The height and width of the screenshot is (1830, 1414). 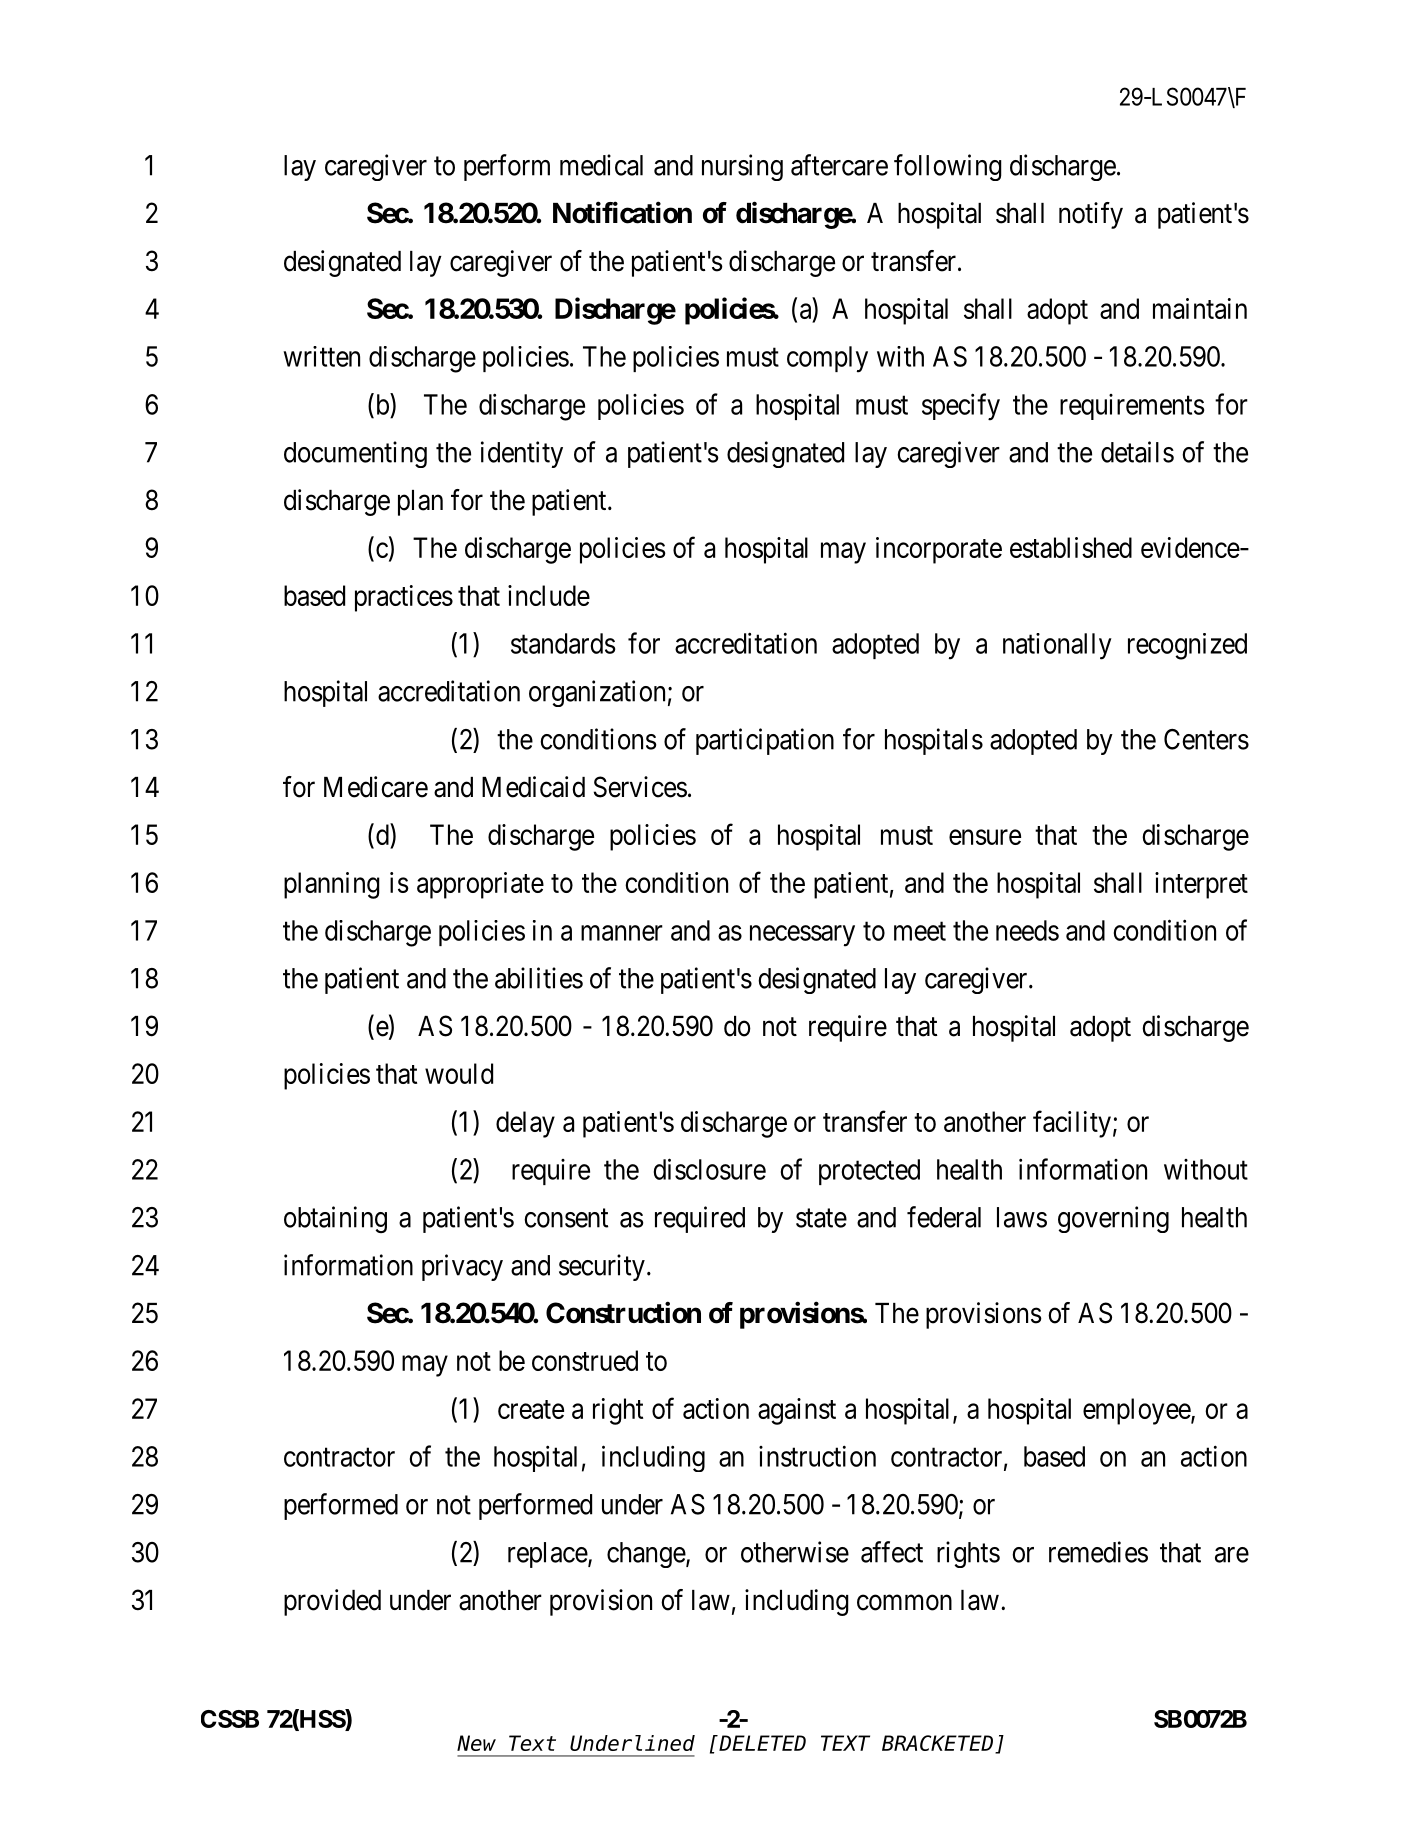 I want to click on New, so click(x=476, y=1744).
